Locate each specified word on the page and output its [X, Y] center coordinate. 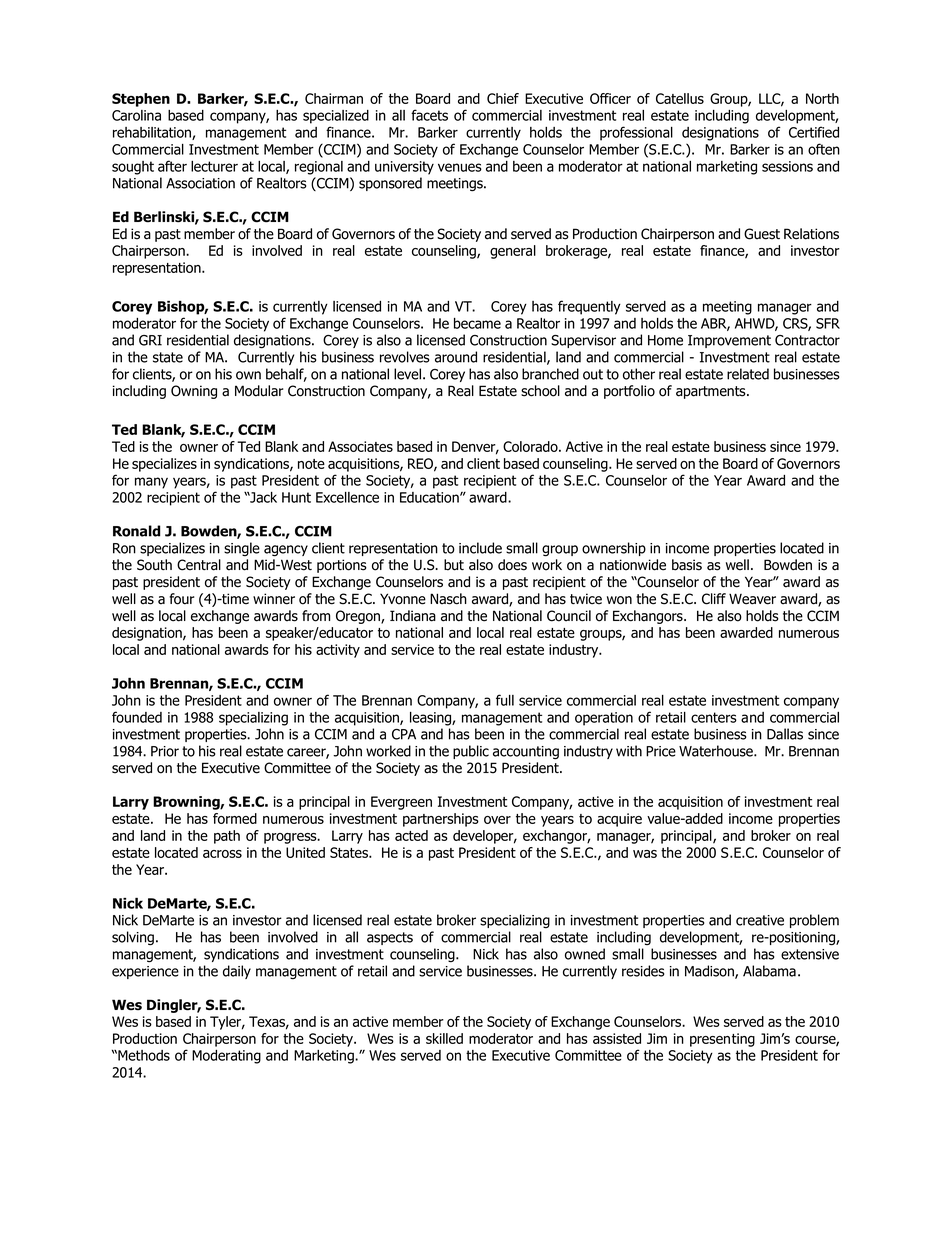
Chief [503, 98]
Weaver [752, 599]
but [454, 565]
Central [199, 565]
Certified [814, 132]
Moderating [226, 1057]
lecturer [214, 166]
